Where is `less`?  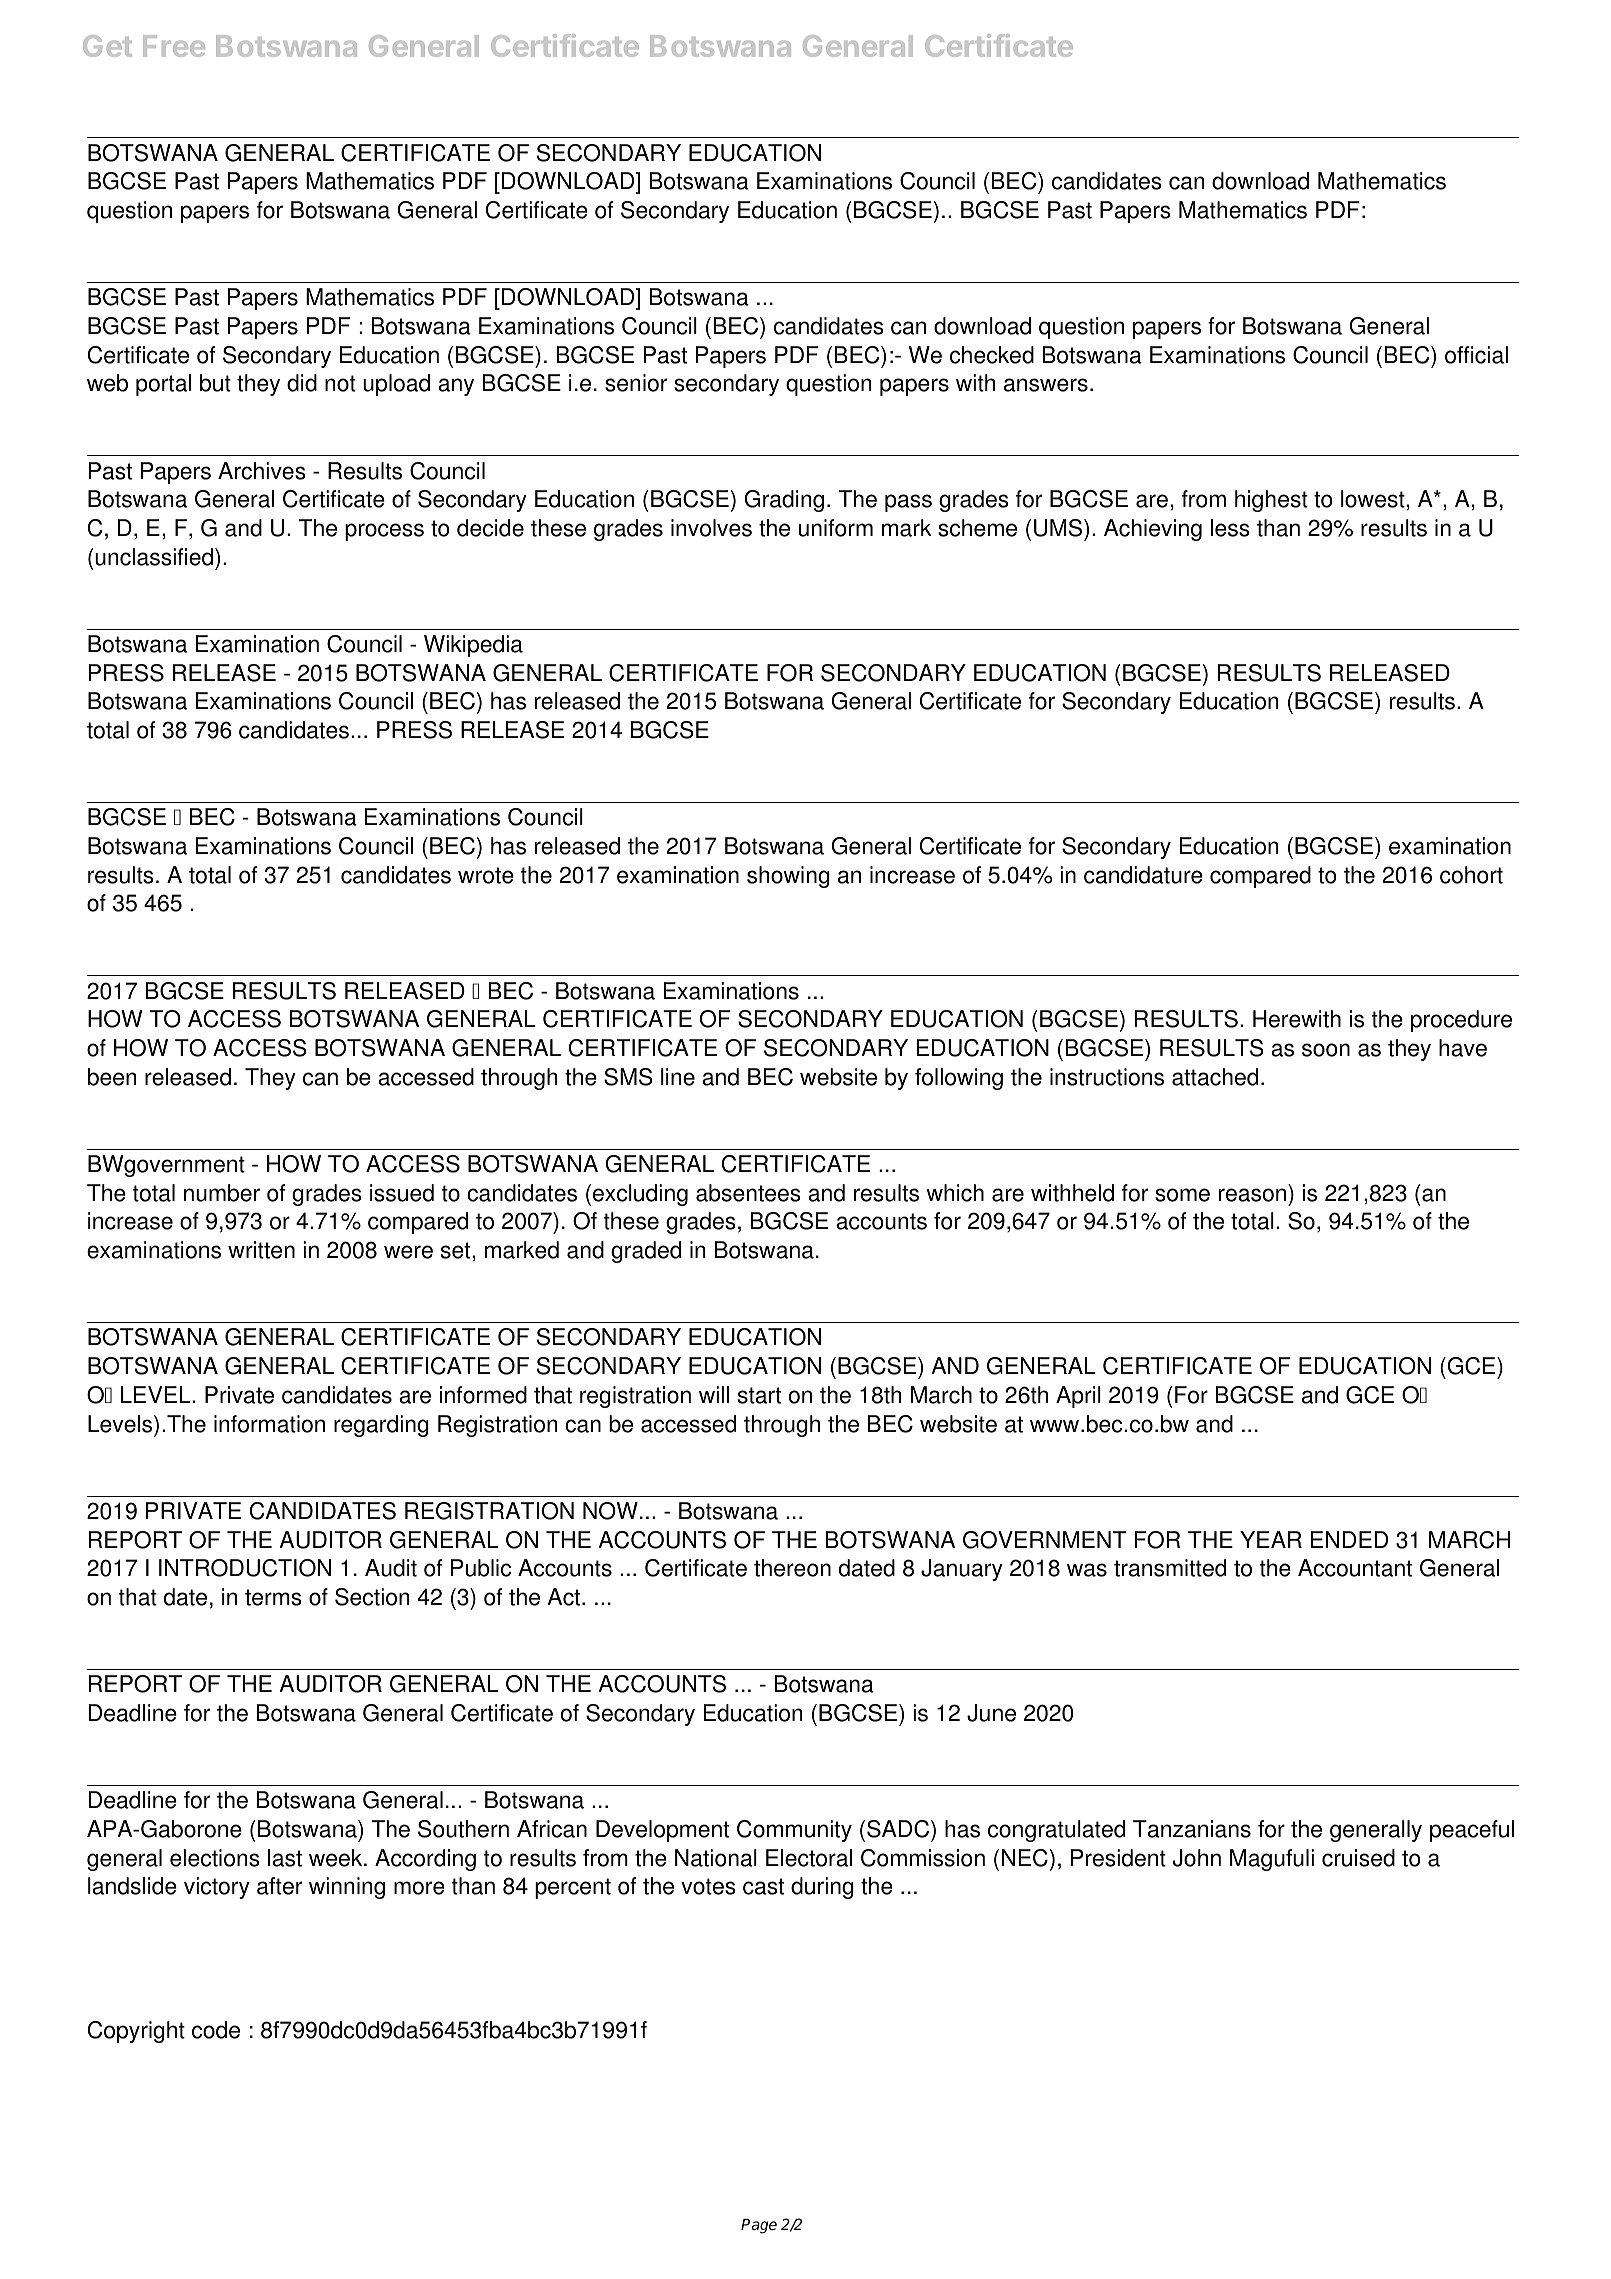 less is located at coordinates (1230, 528).
